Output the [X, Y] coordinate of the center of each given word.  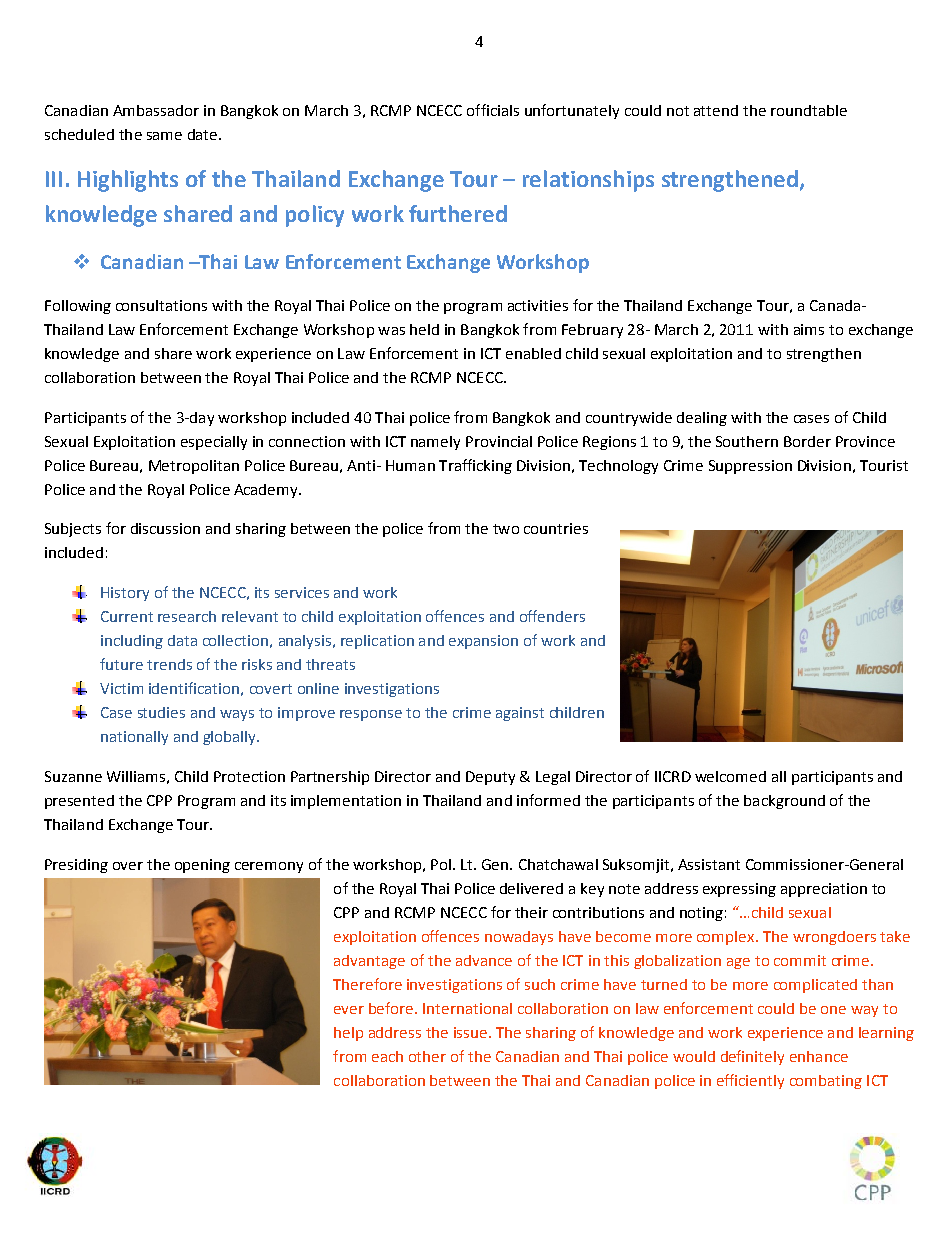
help [348, 1034]
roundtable [809, 110]
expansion [483, 642]
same [164, 136]
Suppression [750, 467]
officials [493, 110]
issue [470, 1032]
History [125, 594]
